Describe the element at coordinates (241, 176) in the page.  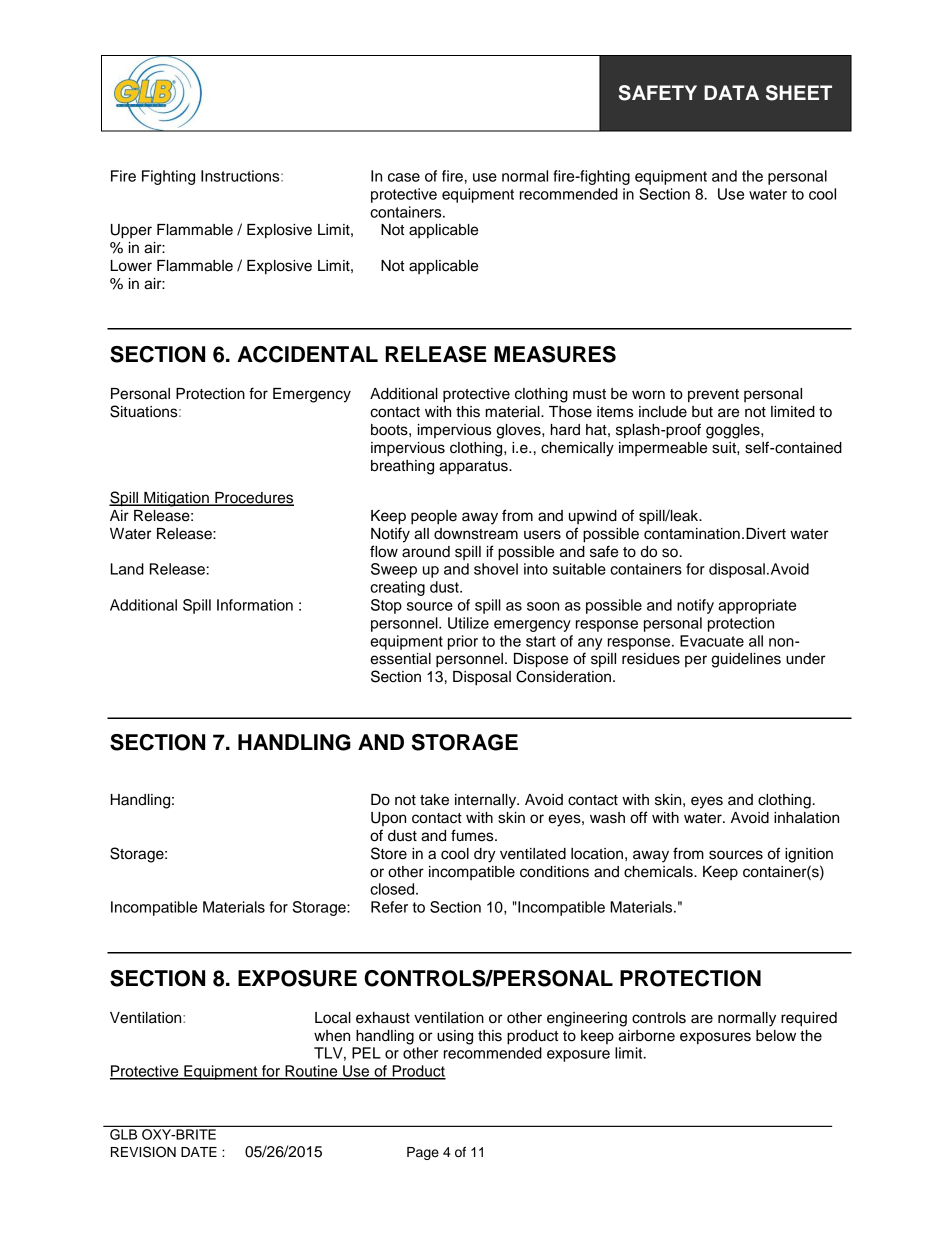
I see `Instructions` at that location.
